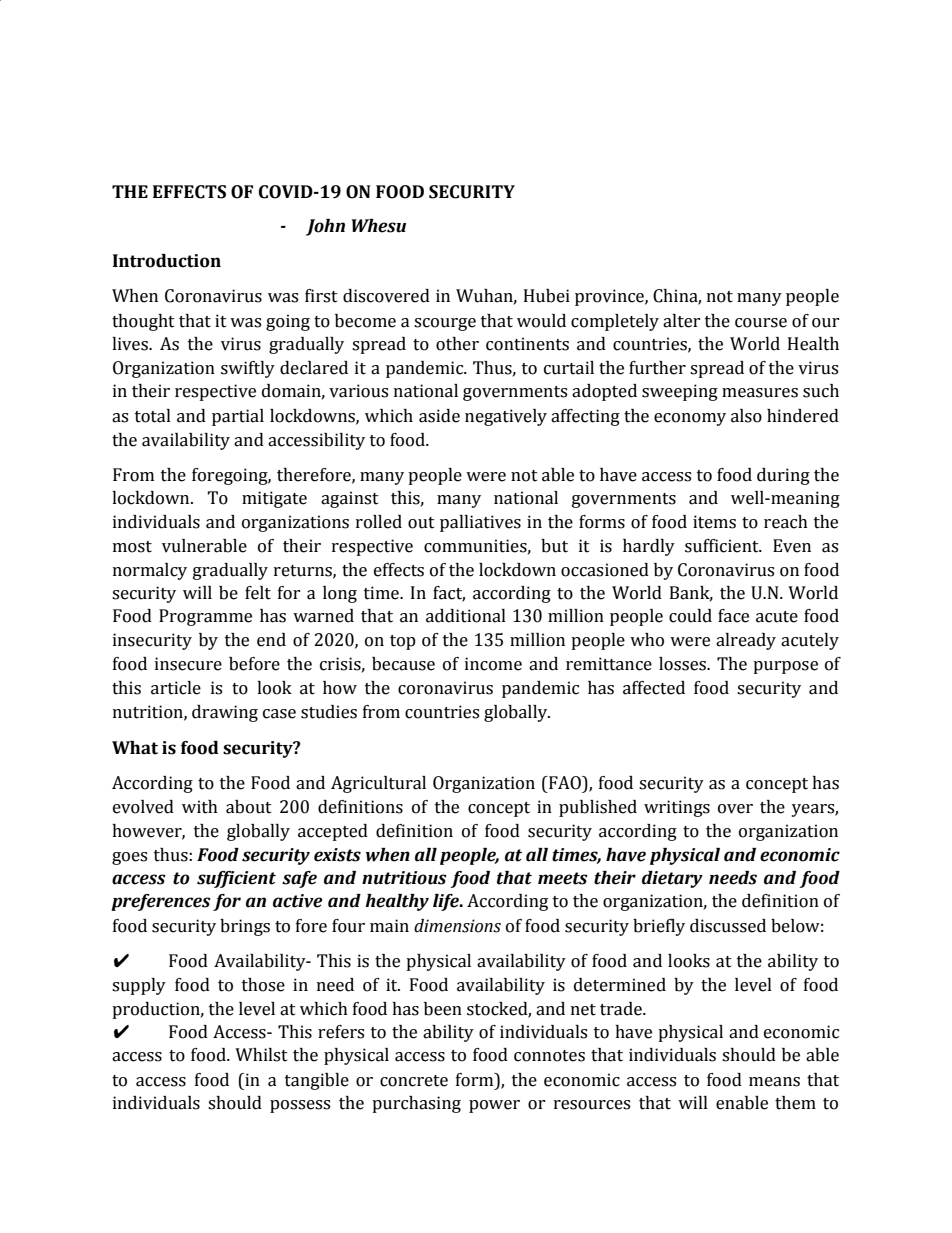 This screenshot has width=952, height=1233. Describe the element at coordinates (677, 808) in the screenshot. I see `writings` at that location.
